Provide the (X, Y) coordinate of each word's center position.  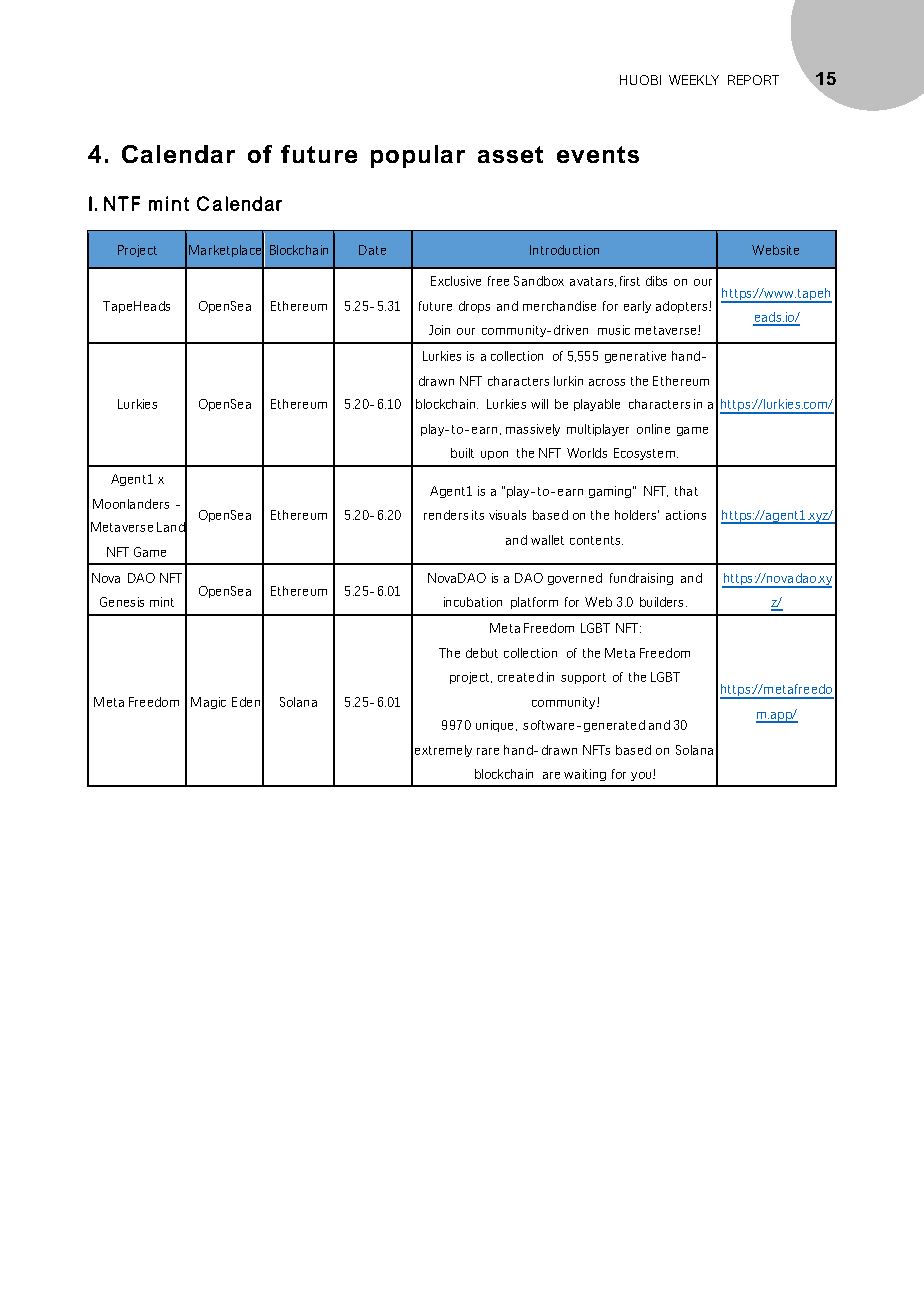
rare (488, 751)
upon (494, 455)
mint (162, 602)
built (462, 453)
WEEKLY (694, 80)
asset (510, 154)
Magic (208, 703)
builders (661, 602)
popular (418, 156)
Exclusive (456, 281)
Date (372, 250)
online (653, 429)
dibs (656, 281)
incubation (473, 602)
